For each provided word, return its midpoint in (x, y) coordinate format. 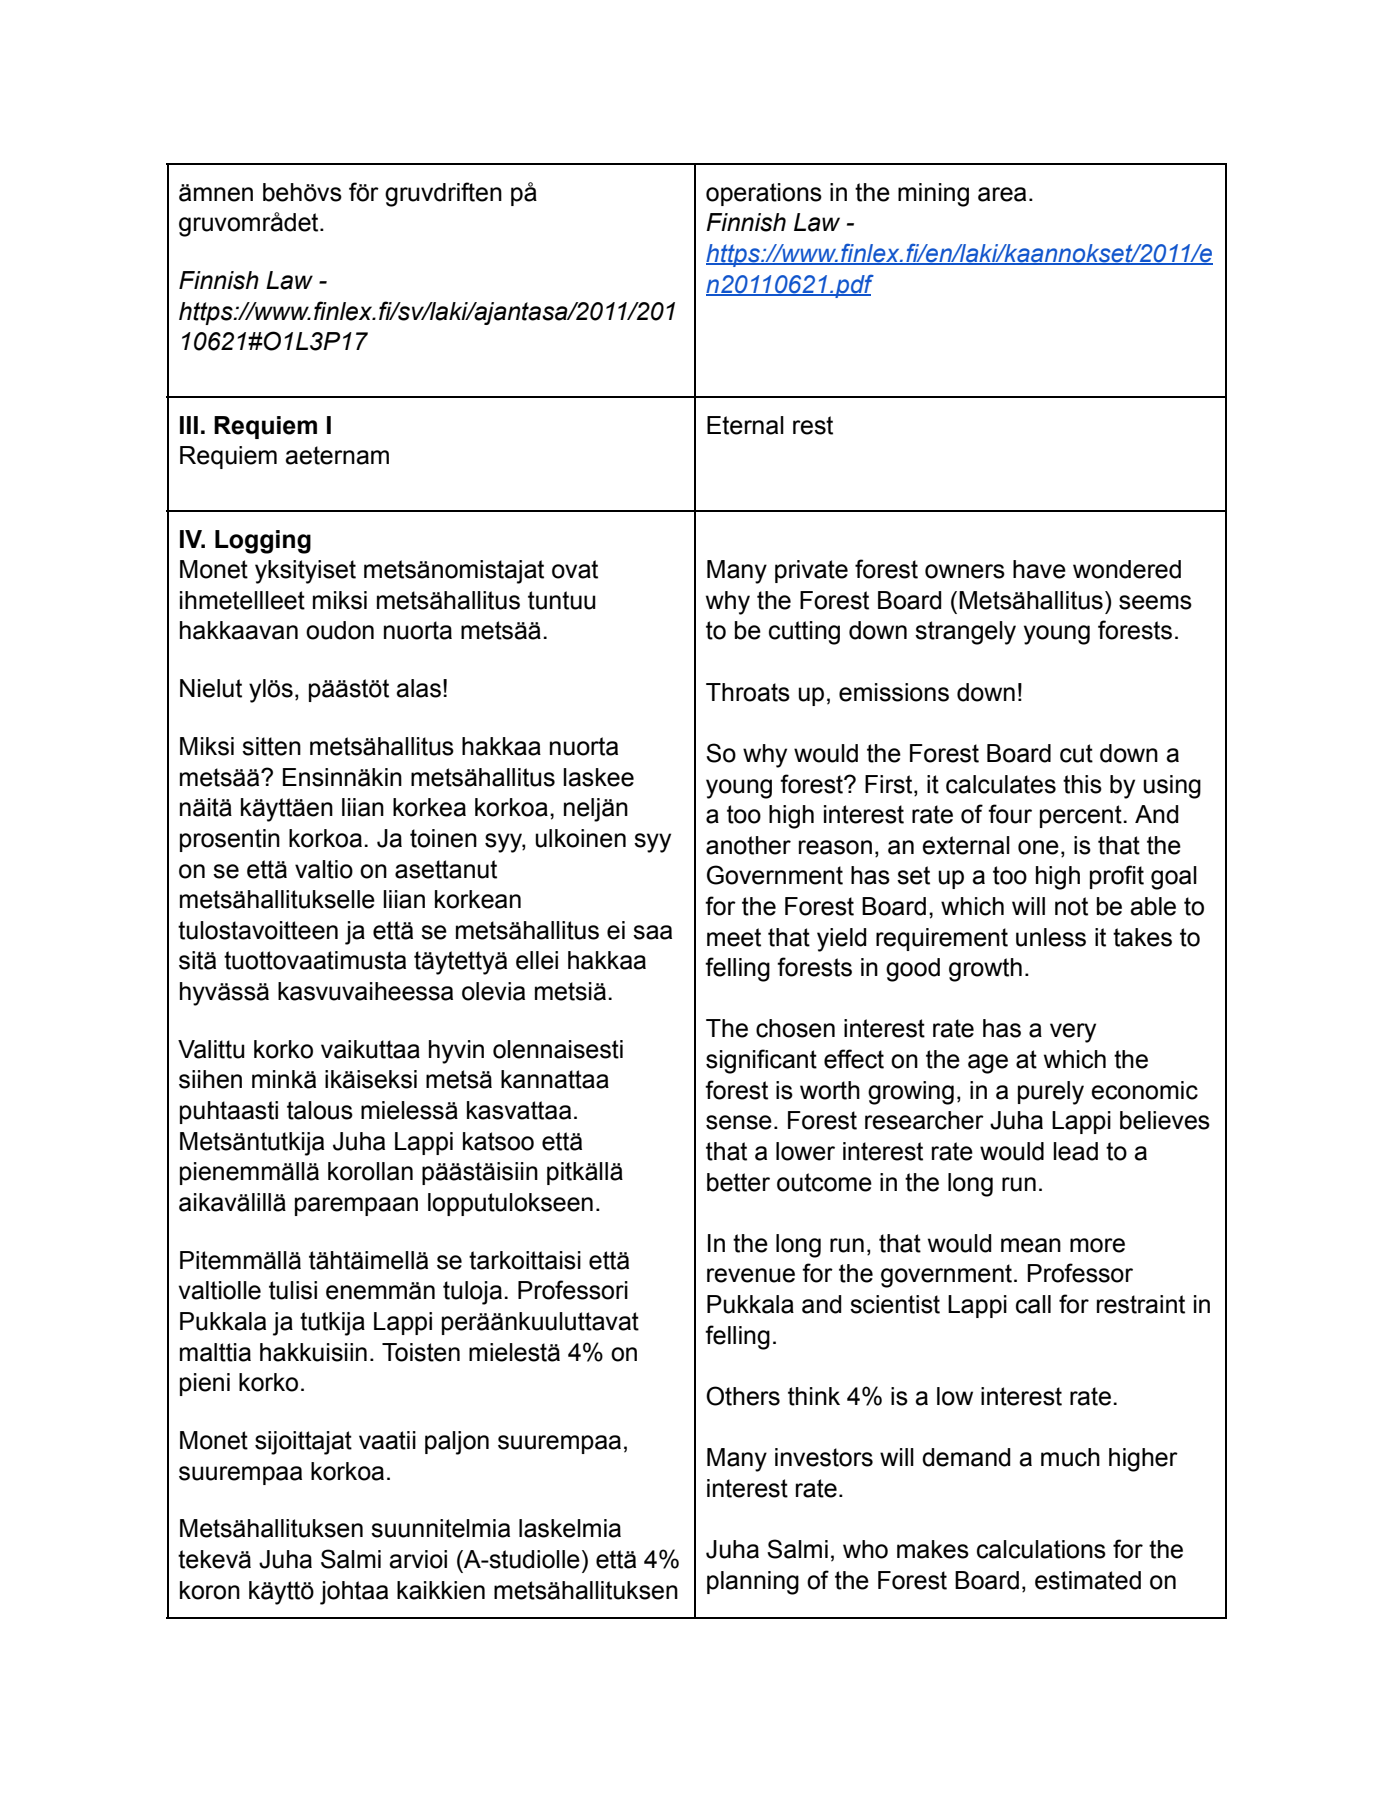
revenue (751, 1275)
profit (1117, 877)
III (189, 425)
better (738, 1182)
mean (1031, 1245)
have (1039, 569)
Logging (263, 542)
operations (764, 194)
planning (753, 1583)
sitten (271, 746)
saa (652, 932)
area (1002, 194)
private (811, 571)
